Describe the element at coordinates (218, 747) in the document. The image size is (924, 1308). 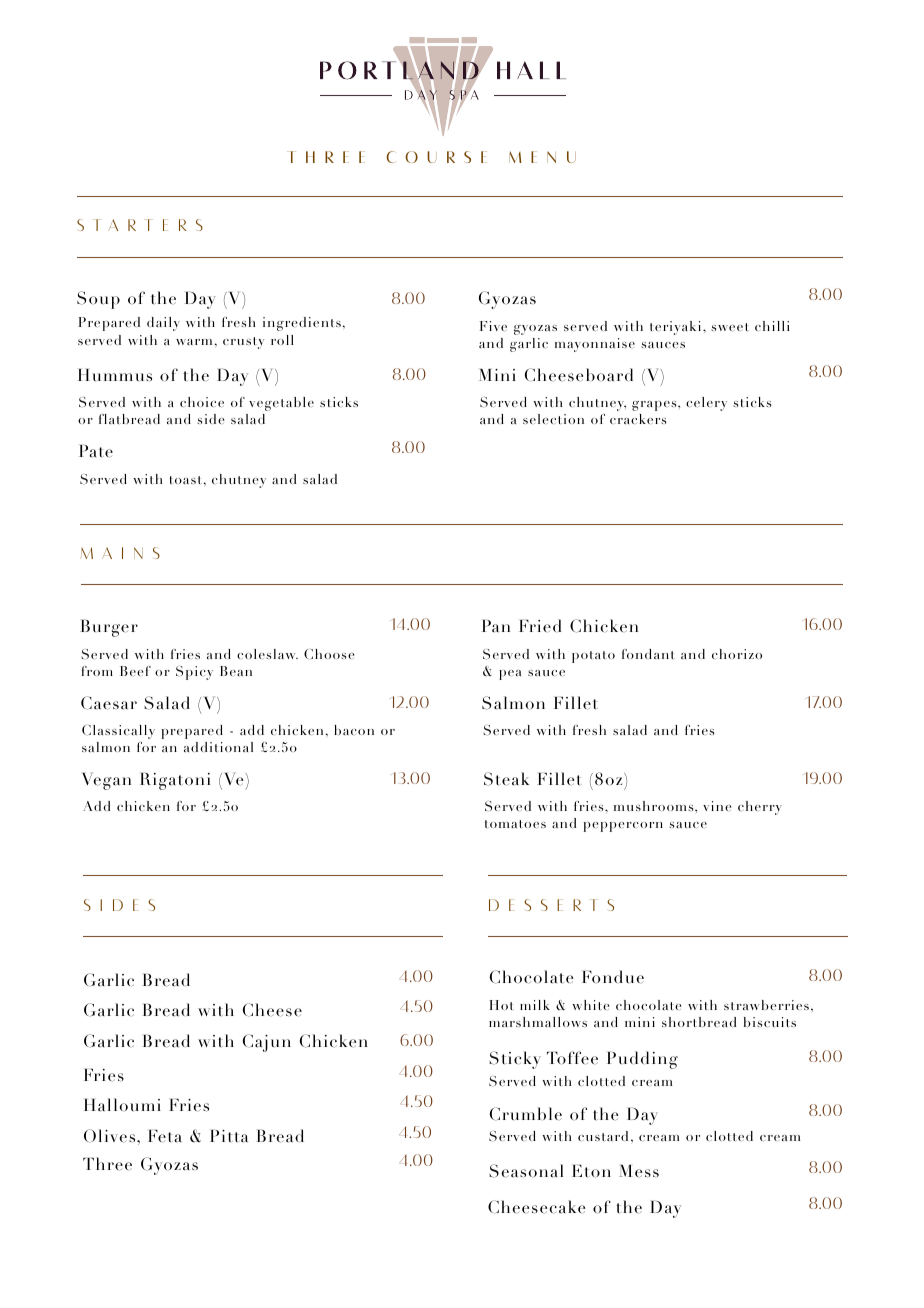
I see `additional` at that location.
